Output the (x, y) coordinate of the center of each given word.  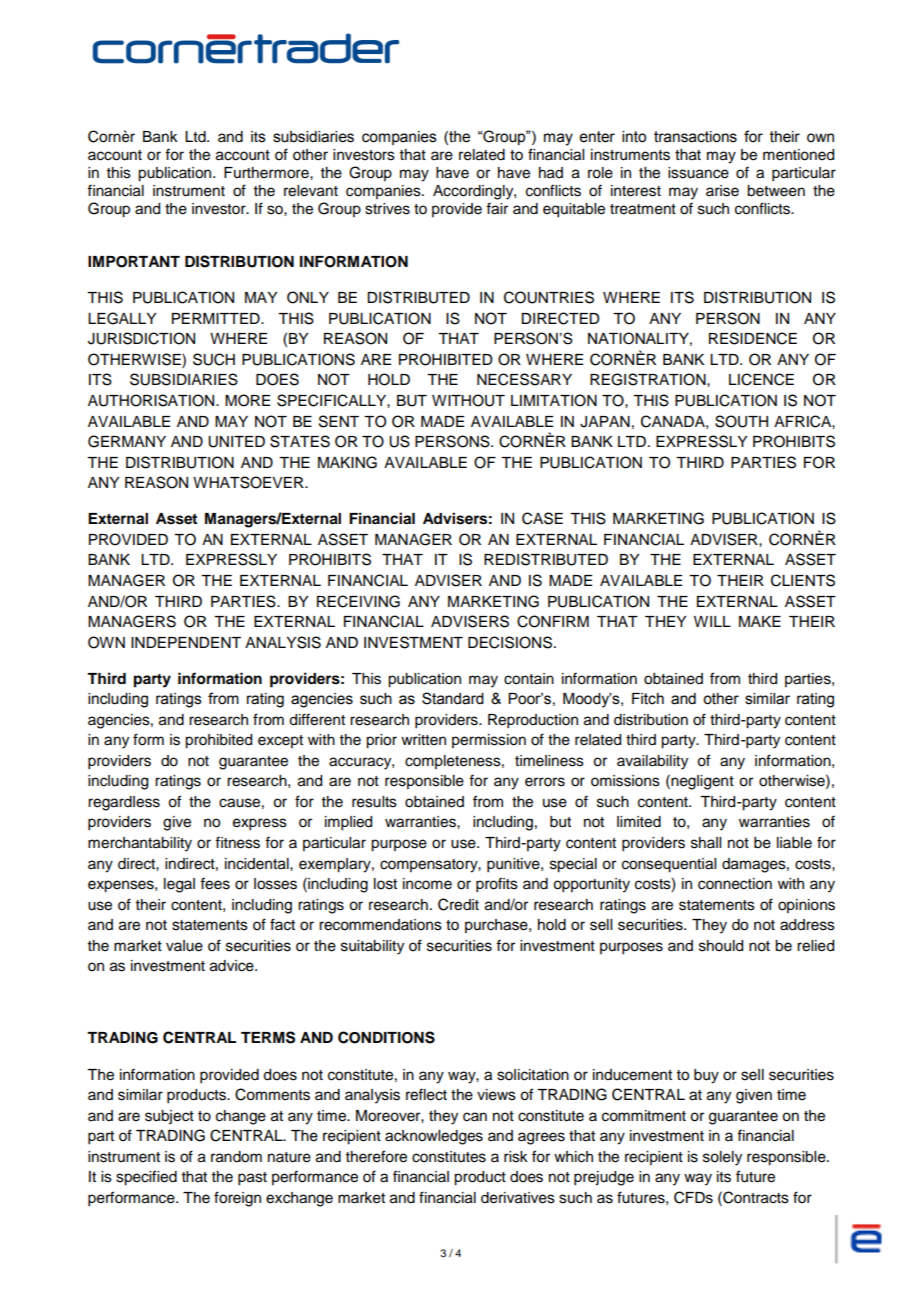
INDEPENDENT (186, 642)
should (721, 946)
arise (722, 191)
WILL (712, 621)
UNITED (236, 442)
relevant (311, 191)
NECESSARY (524, 379)
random (236, 1157)
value (184, 946)
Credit (458, 904)
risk (516, 1157)
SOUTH (741, 421)
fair (497, 208)
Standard (453, 698)
